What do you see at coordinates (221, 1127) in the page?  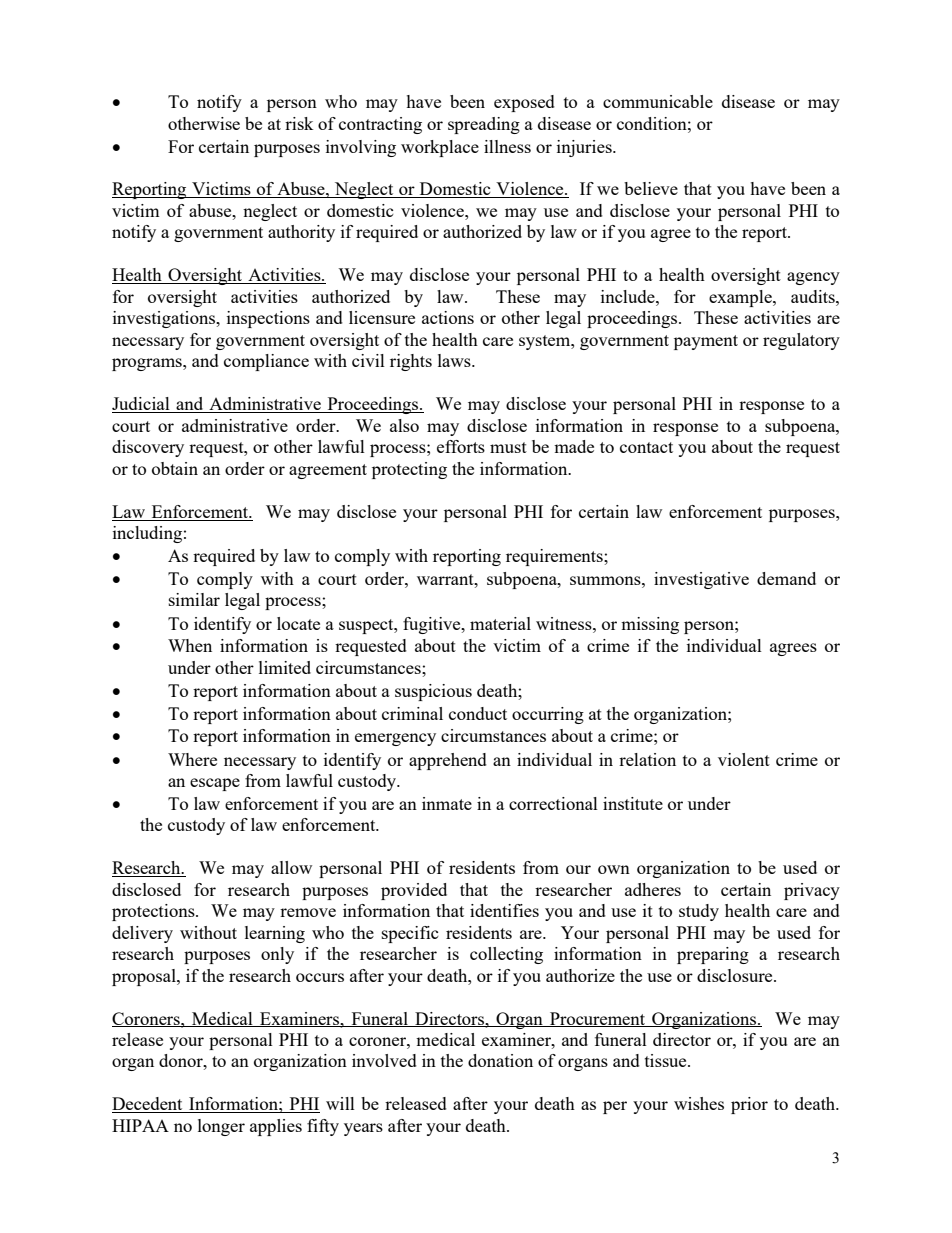 I see `longer` at bounding box center [221, 1127].
